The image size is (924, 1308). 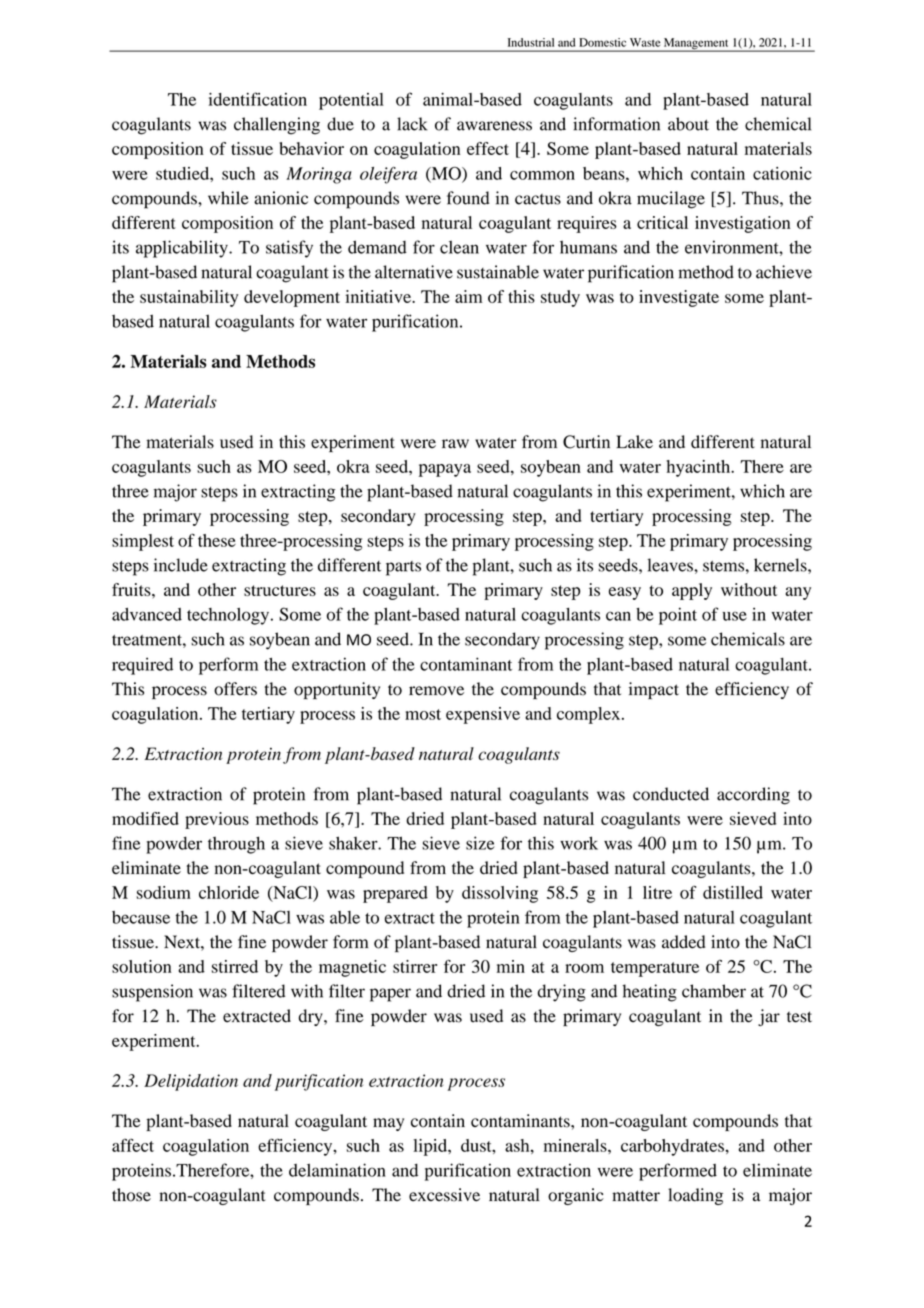 What do you see at coordinates (229, 892) in the screenshot?
I see `chloride` at bounding box center [229, 892].
